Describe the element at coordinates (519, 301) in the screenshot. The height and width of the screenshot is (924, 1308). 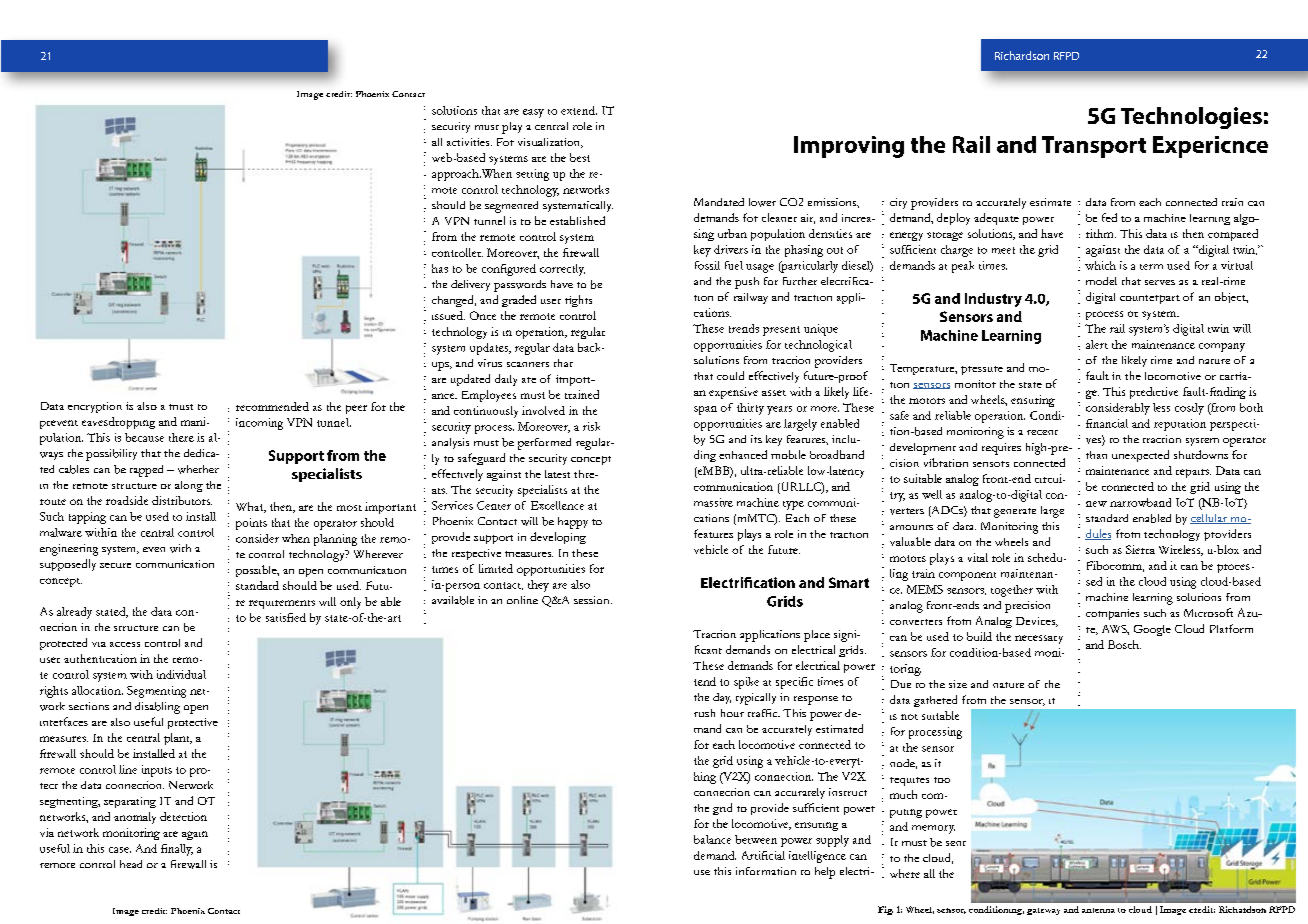
I see `graded` at that location.
